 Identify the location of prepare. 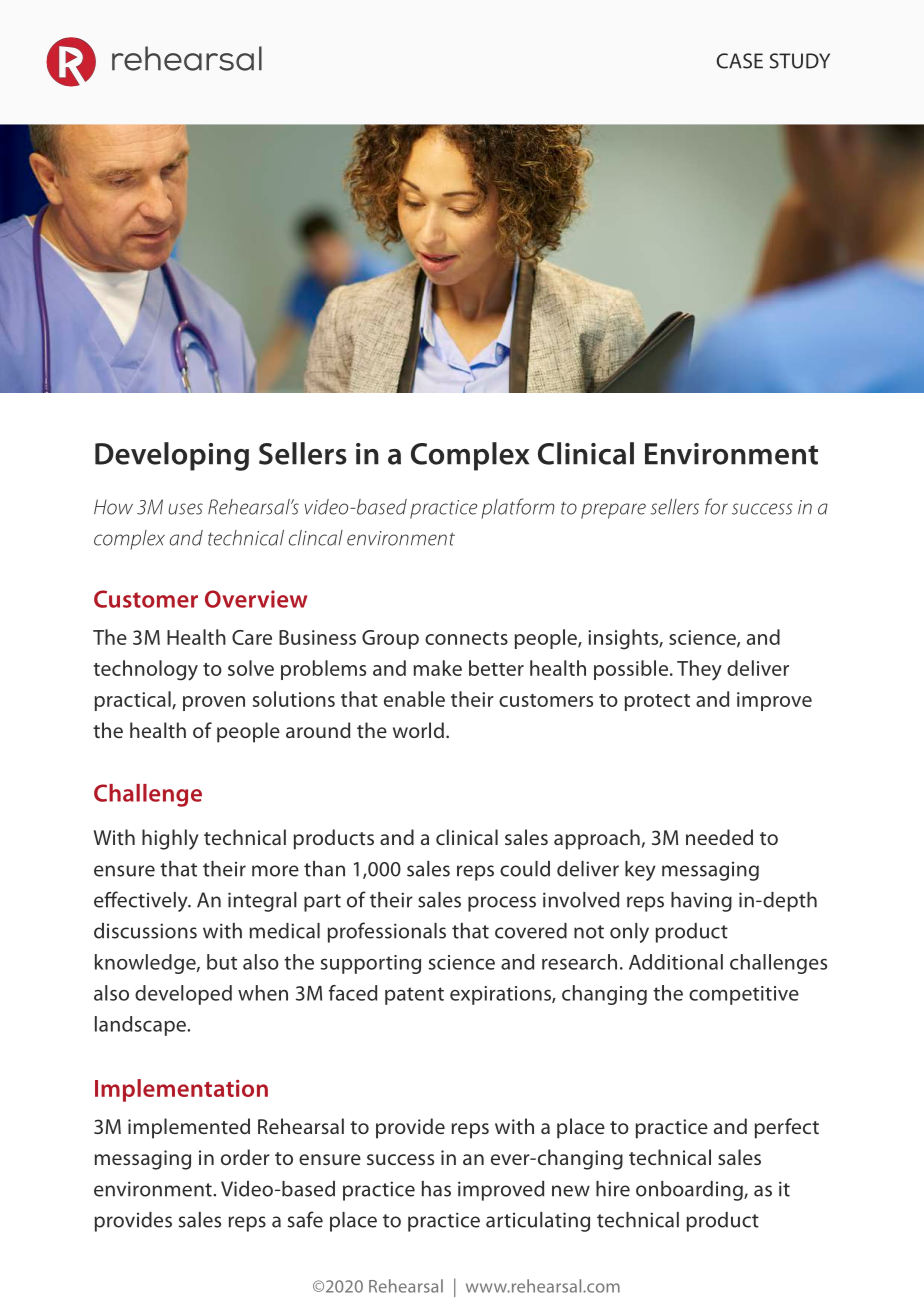
(613, 511).
